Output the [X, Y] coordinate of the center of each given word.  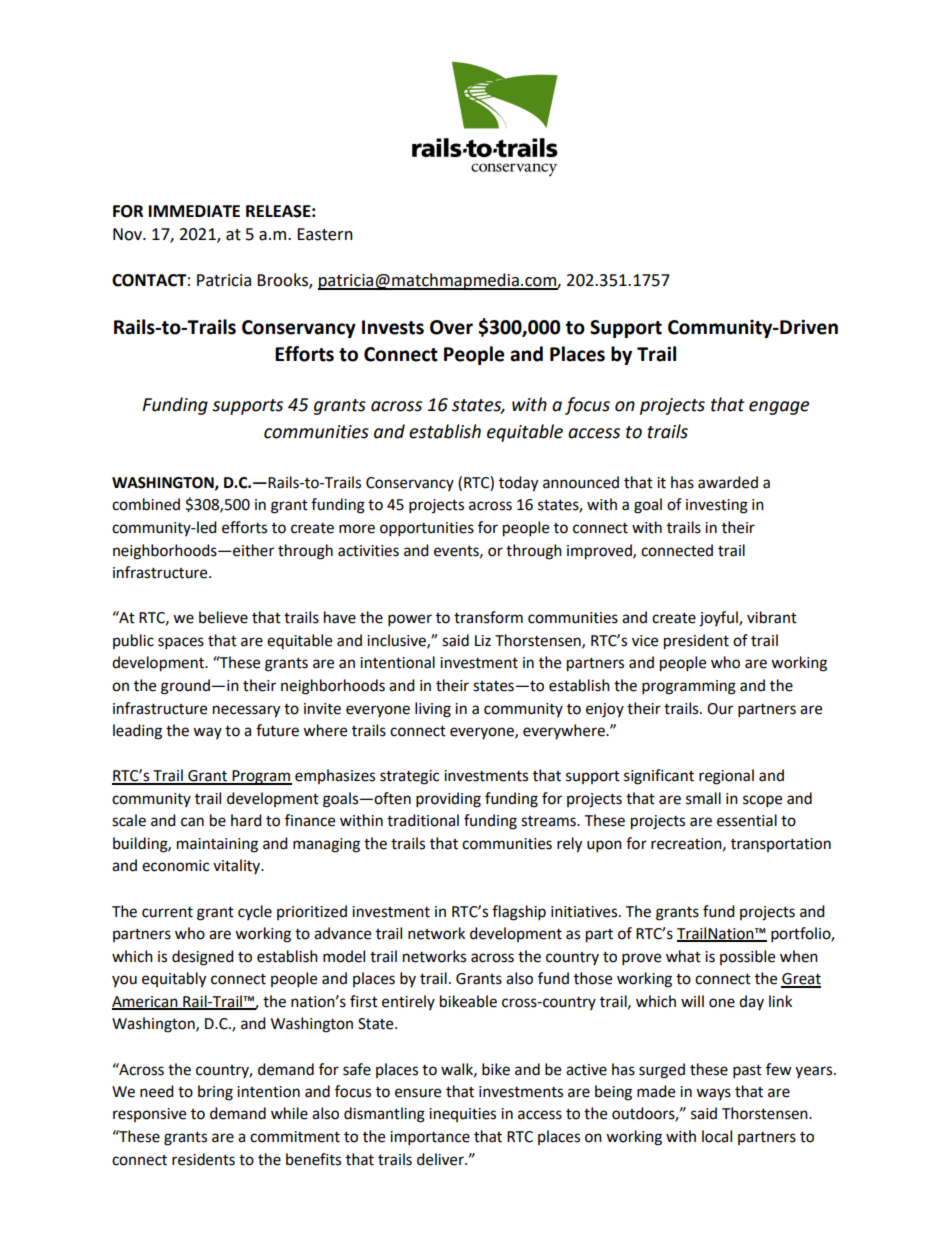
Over [451, 327]
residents [203, 1159]
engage [779, 408]
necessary [246, 711]
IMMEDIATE [194, 211]
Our [720, 709]
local [717, 1136]
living [433, 710]
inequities [462, 1115]
